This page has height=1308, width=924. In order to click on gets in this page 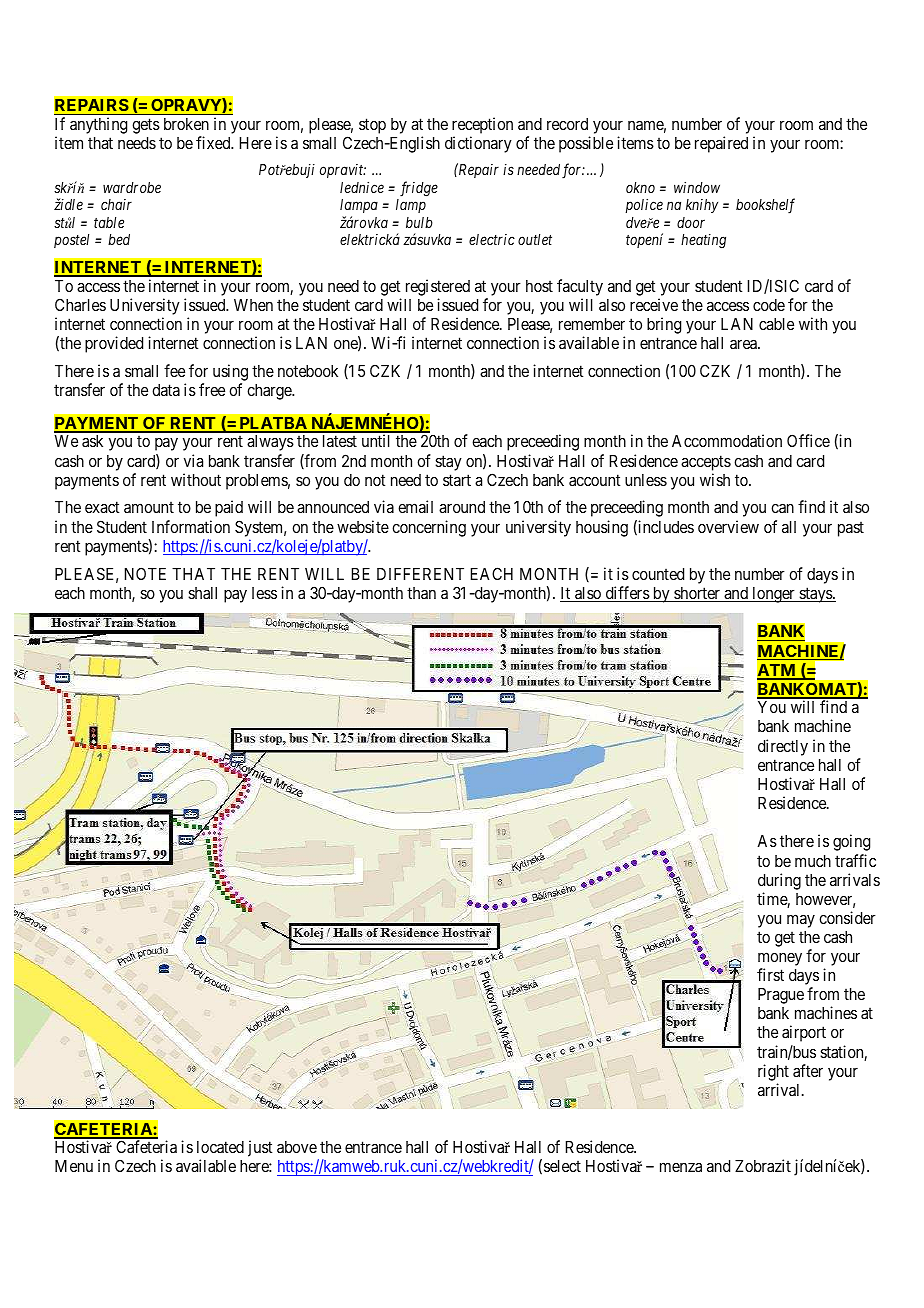, I will do `click(146, 126)`.
